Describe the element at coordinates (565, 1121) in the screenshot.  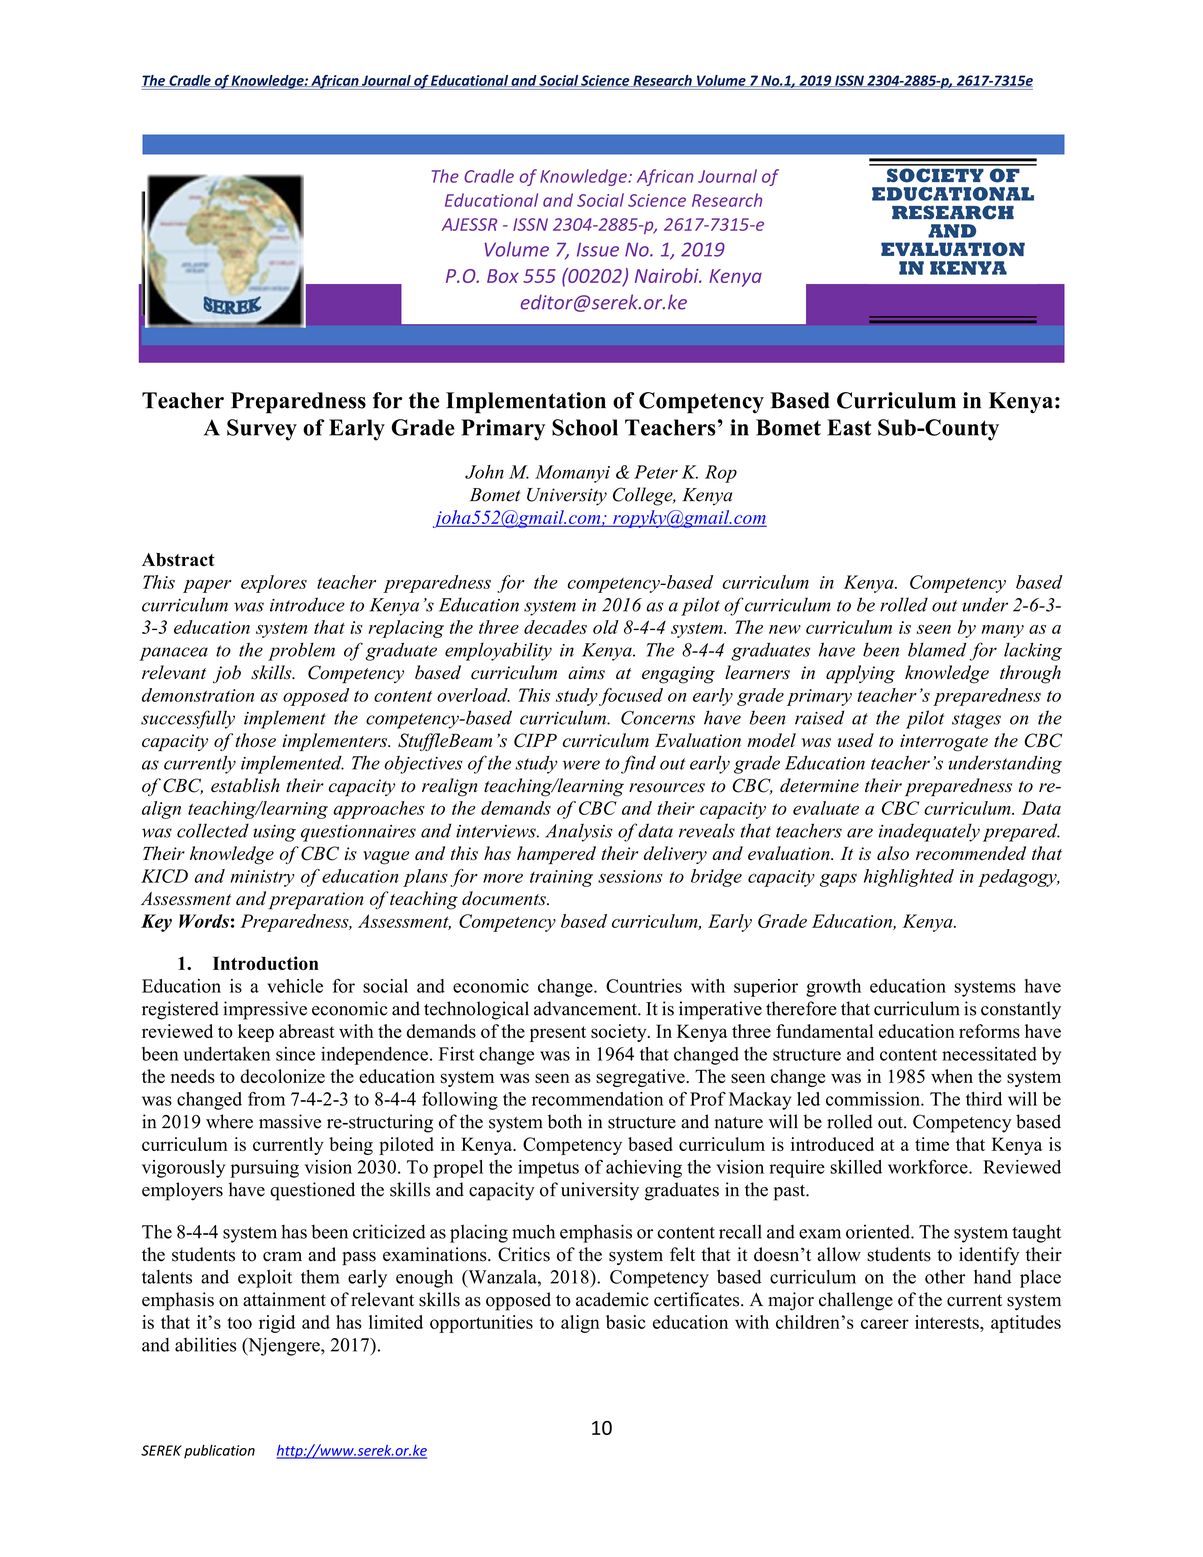
I see `both` at that location.
